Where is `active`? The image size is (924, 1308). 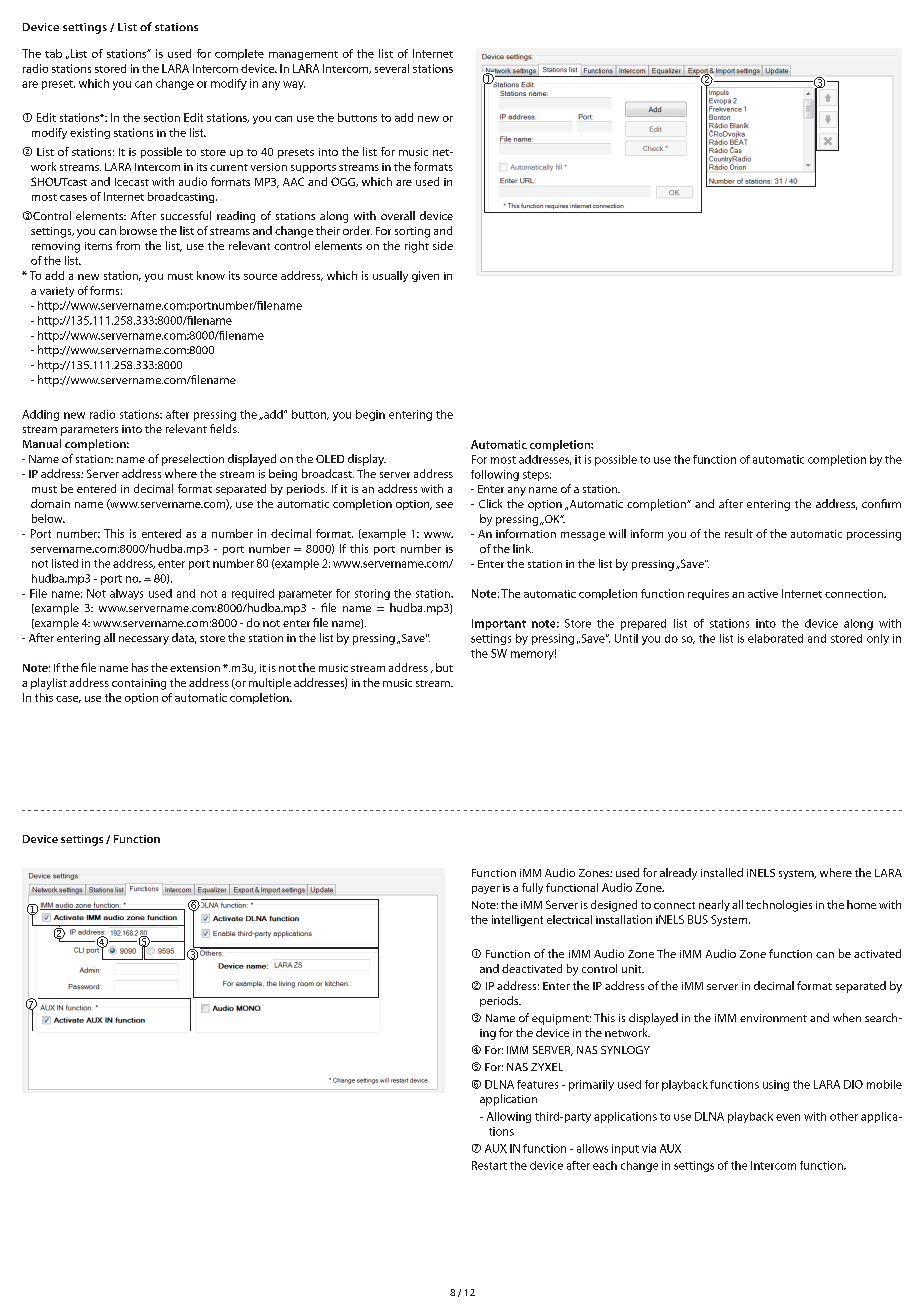 active is located at coordinates (763, 593).
